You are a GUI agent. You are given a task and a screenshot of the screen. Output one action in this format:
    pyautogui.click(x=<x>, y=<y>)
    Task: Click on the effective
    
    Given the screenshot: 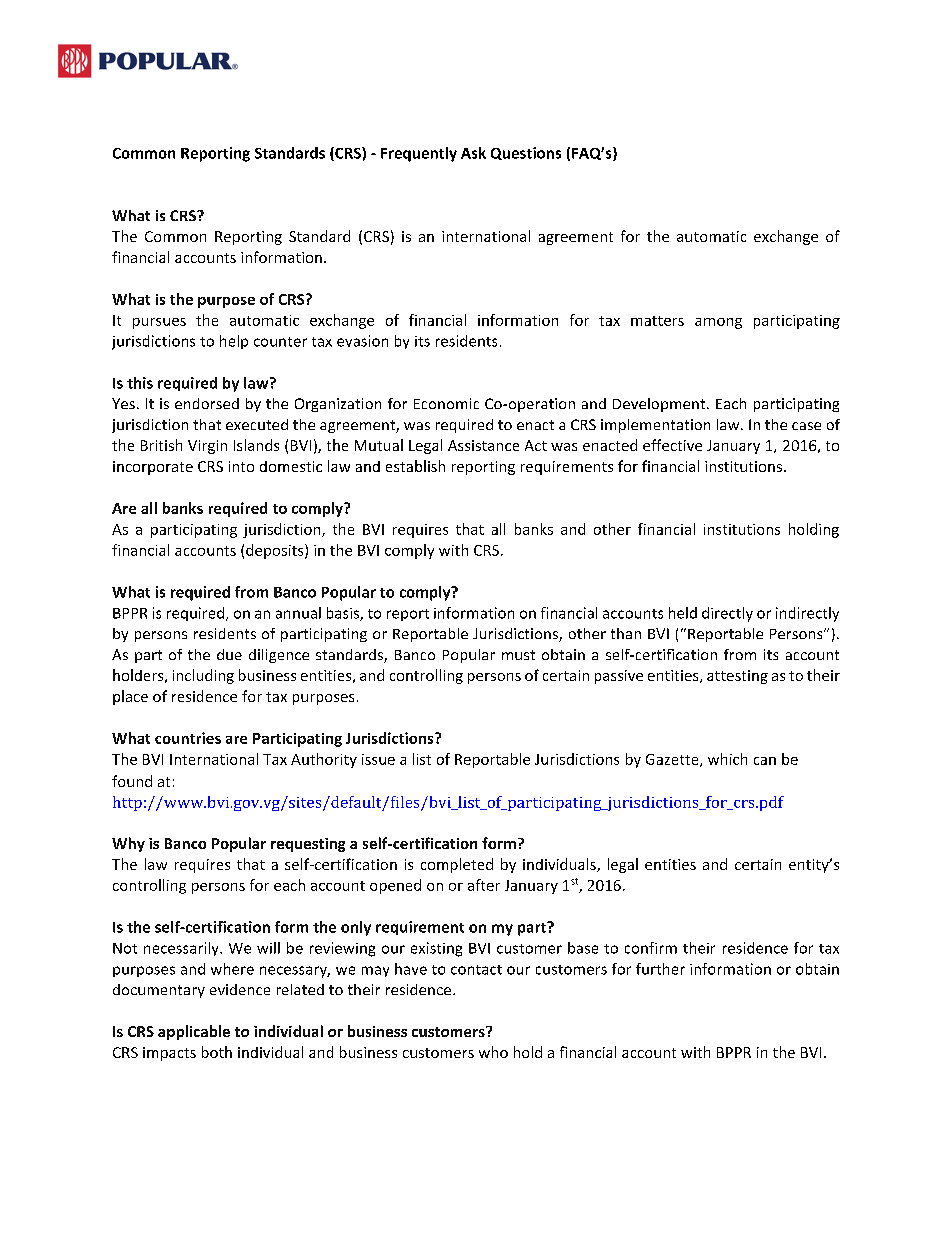 What is the action you would take?
    pyautogui.click(x=672, y=445)
